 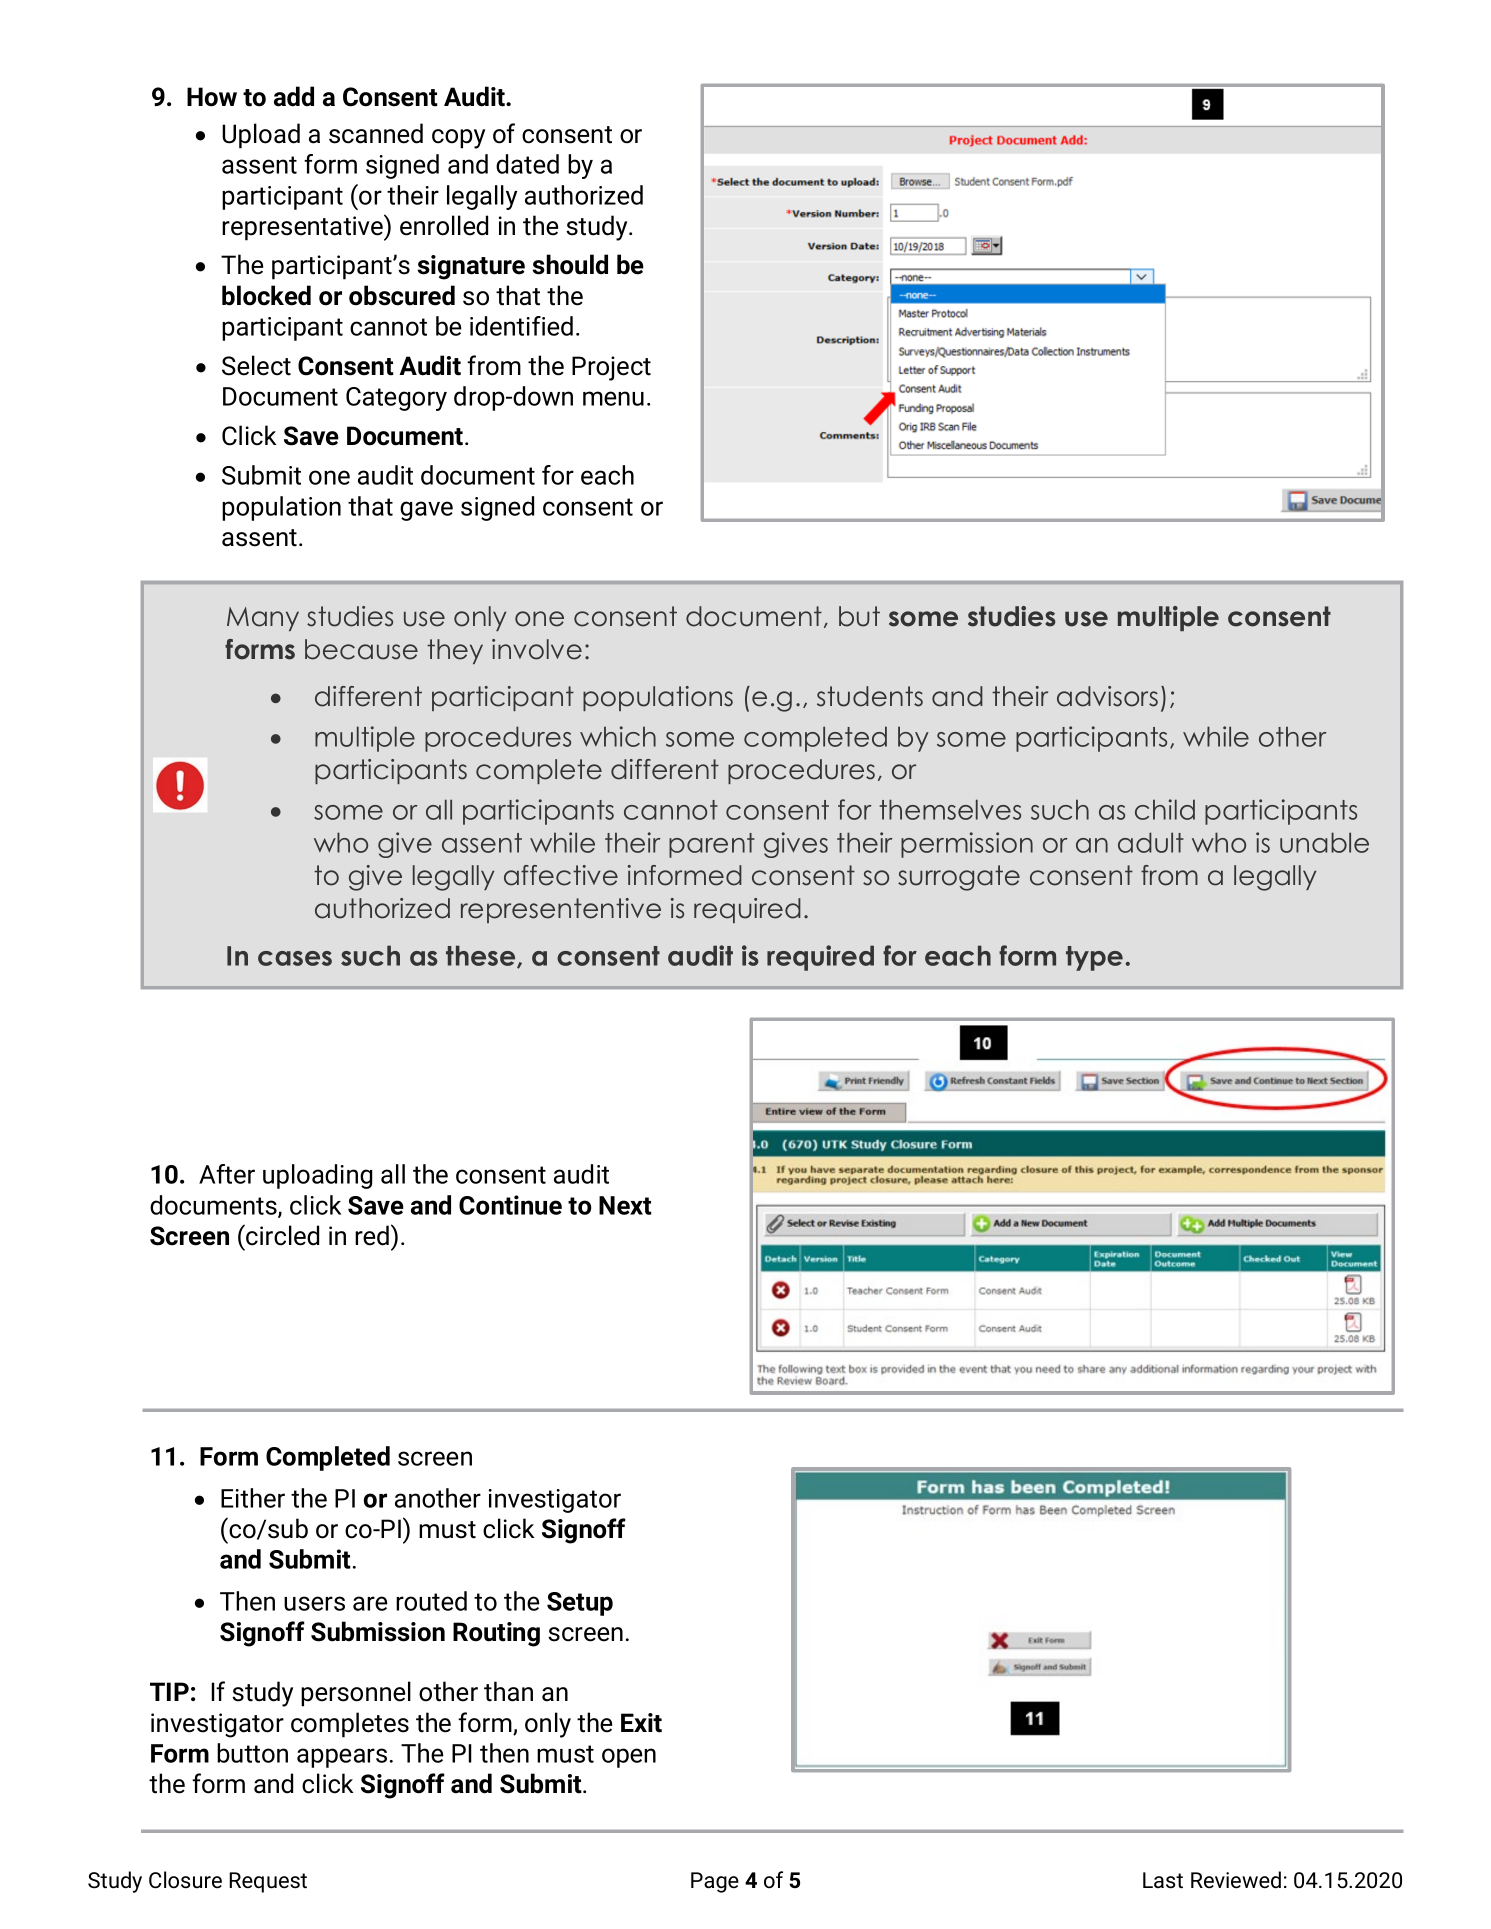 I want to click on scanned, so click(x=376, y=133).
